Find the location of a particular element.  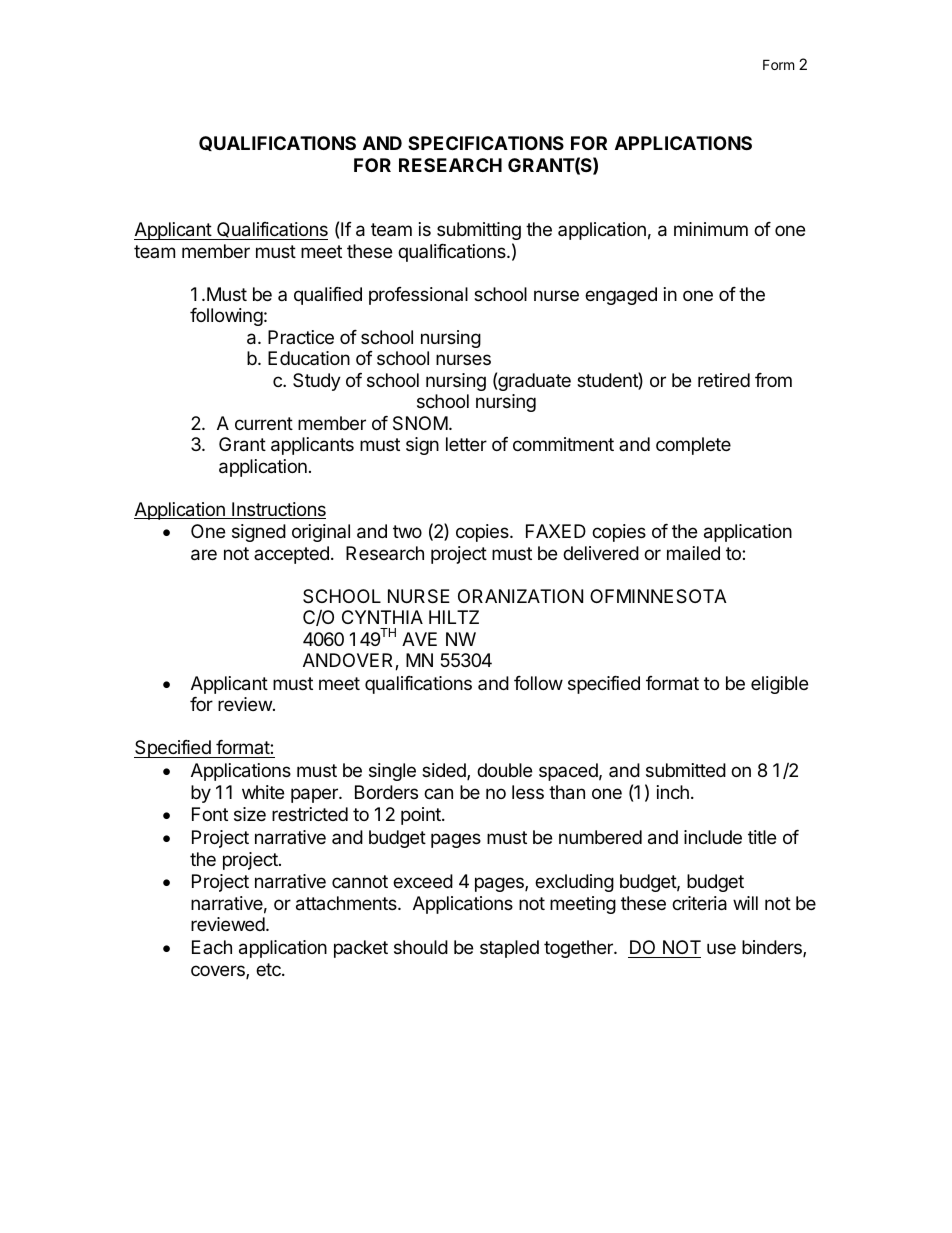

ANDOVER is located at coordinates (349, 661).
